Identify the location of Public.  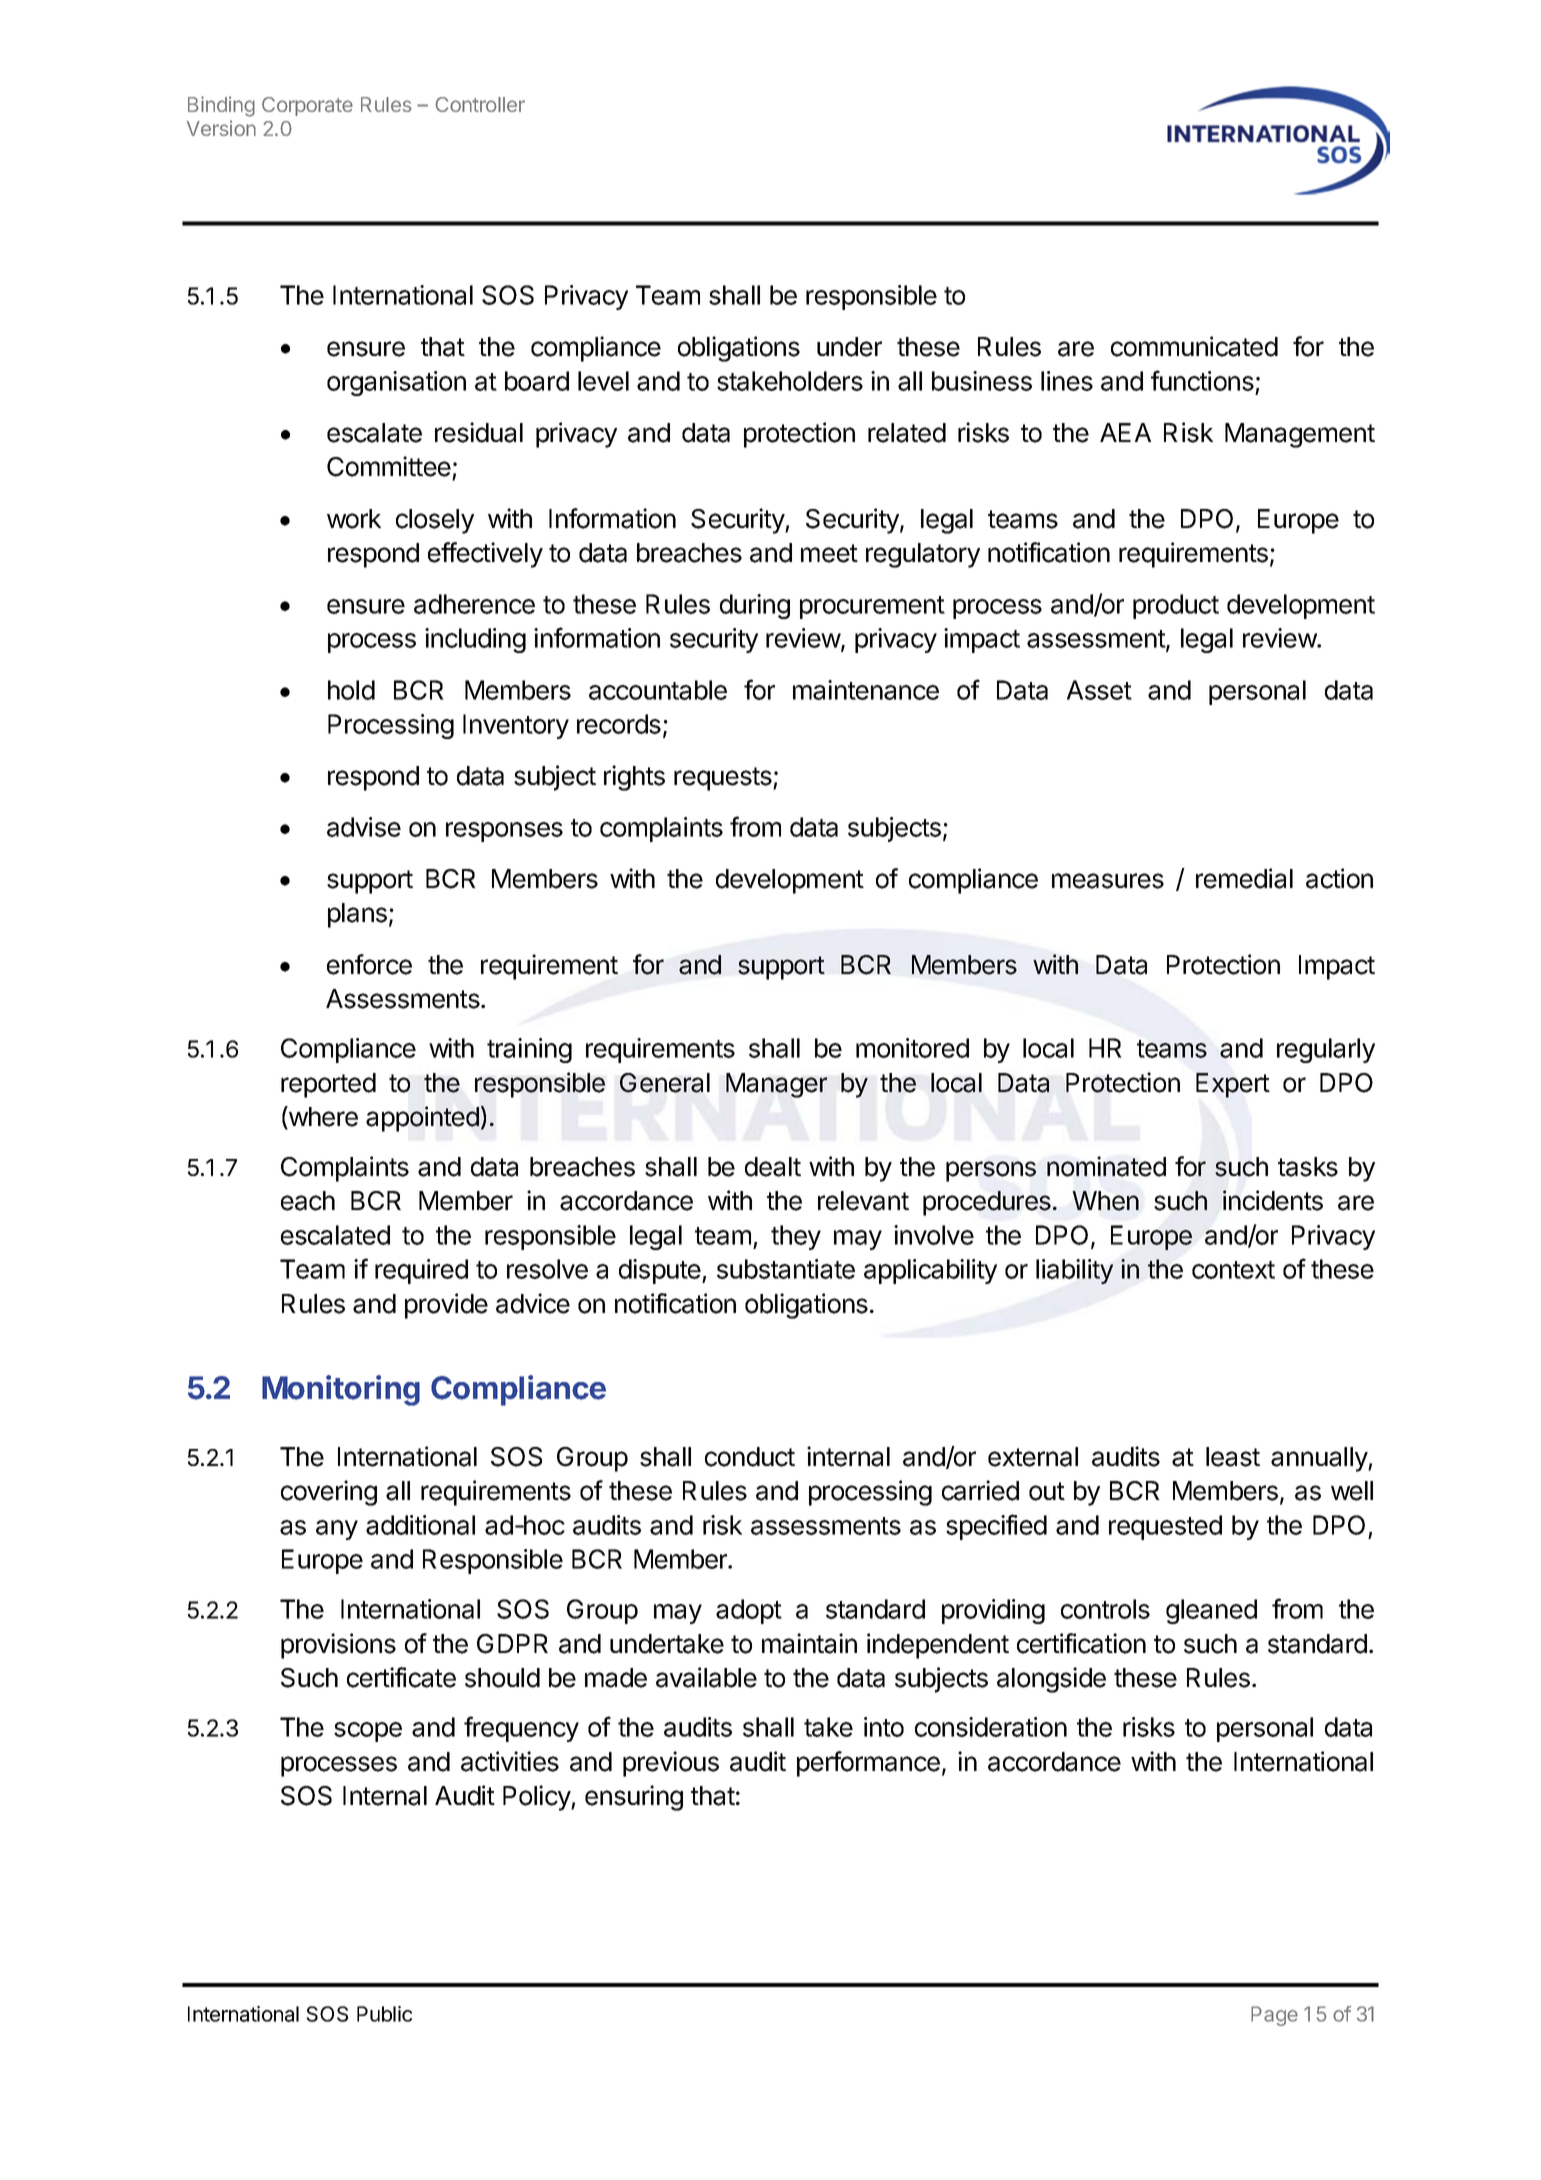
(384, 2014).
